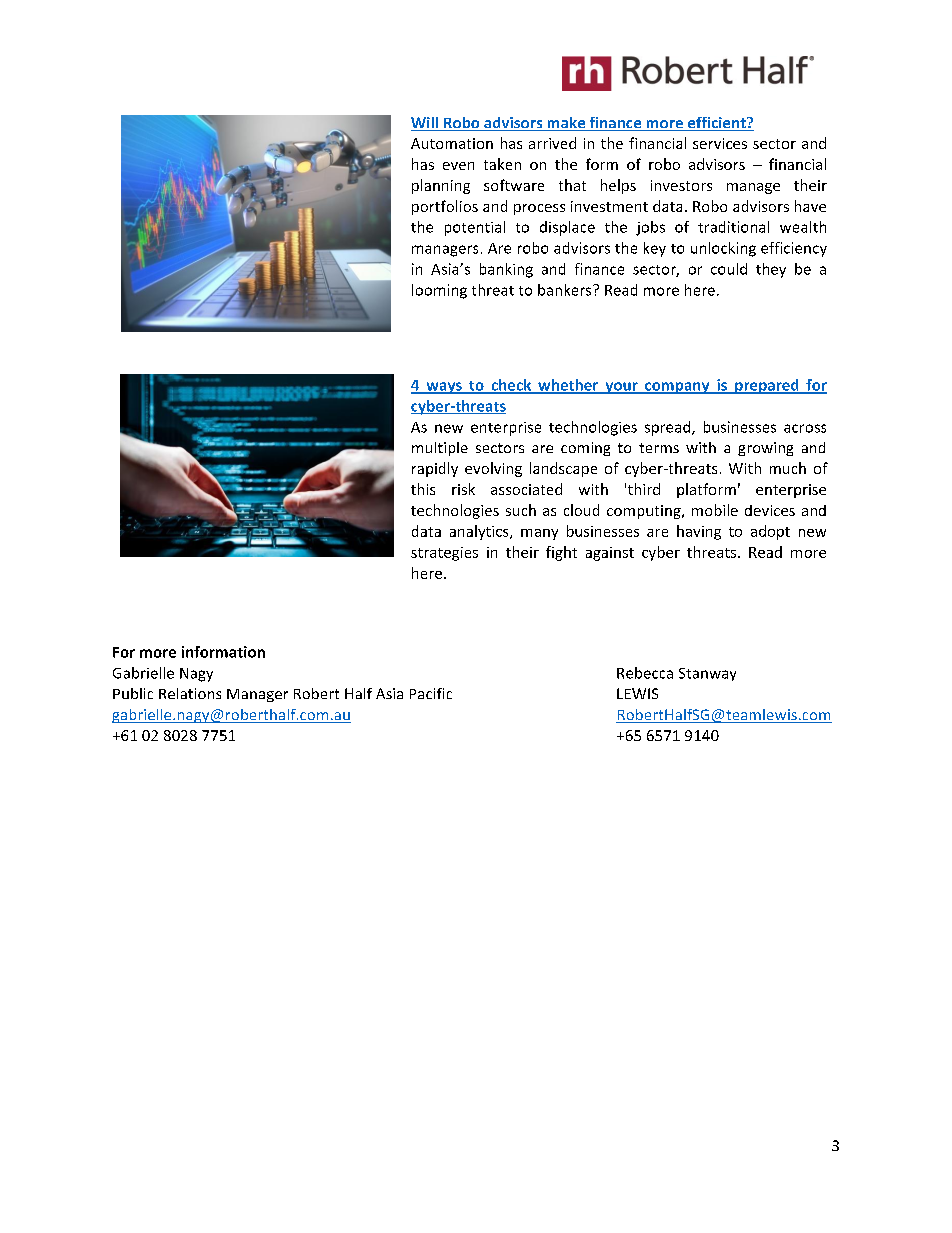 This image has height=1233, width=952. I want to click on Relations, so click(190, 693).
